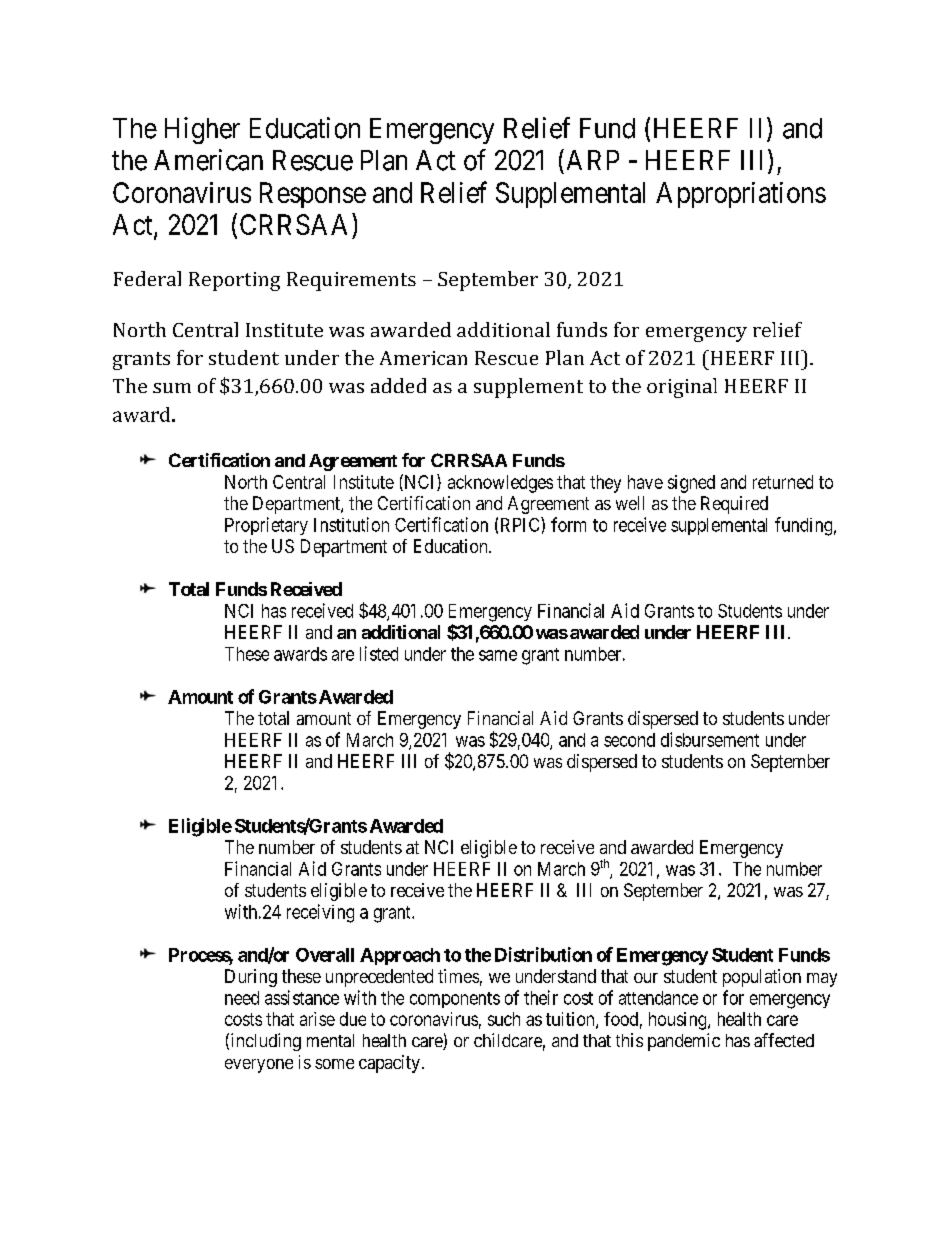 Image resolution: width=952 pixels, height=1233 pixels. What do you see at coordinates (379, 653) in the page?
I see `listed` at bounding box center [379, 653].
